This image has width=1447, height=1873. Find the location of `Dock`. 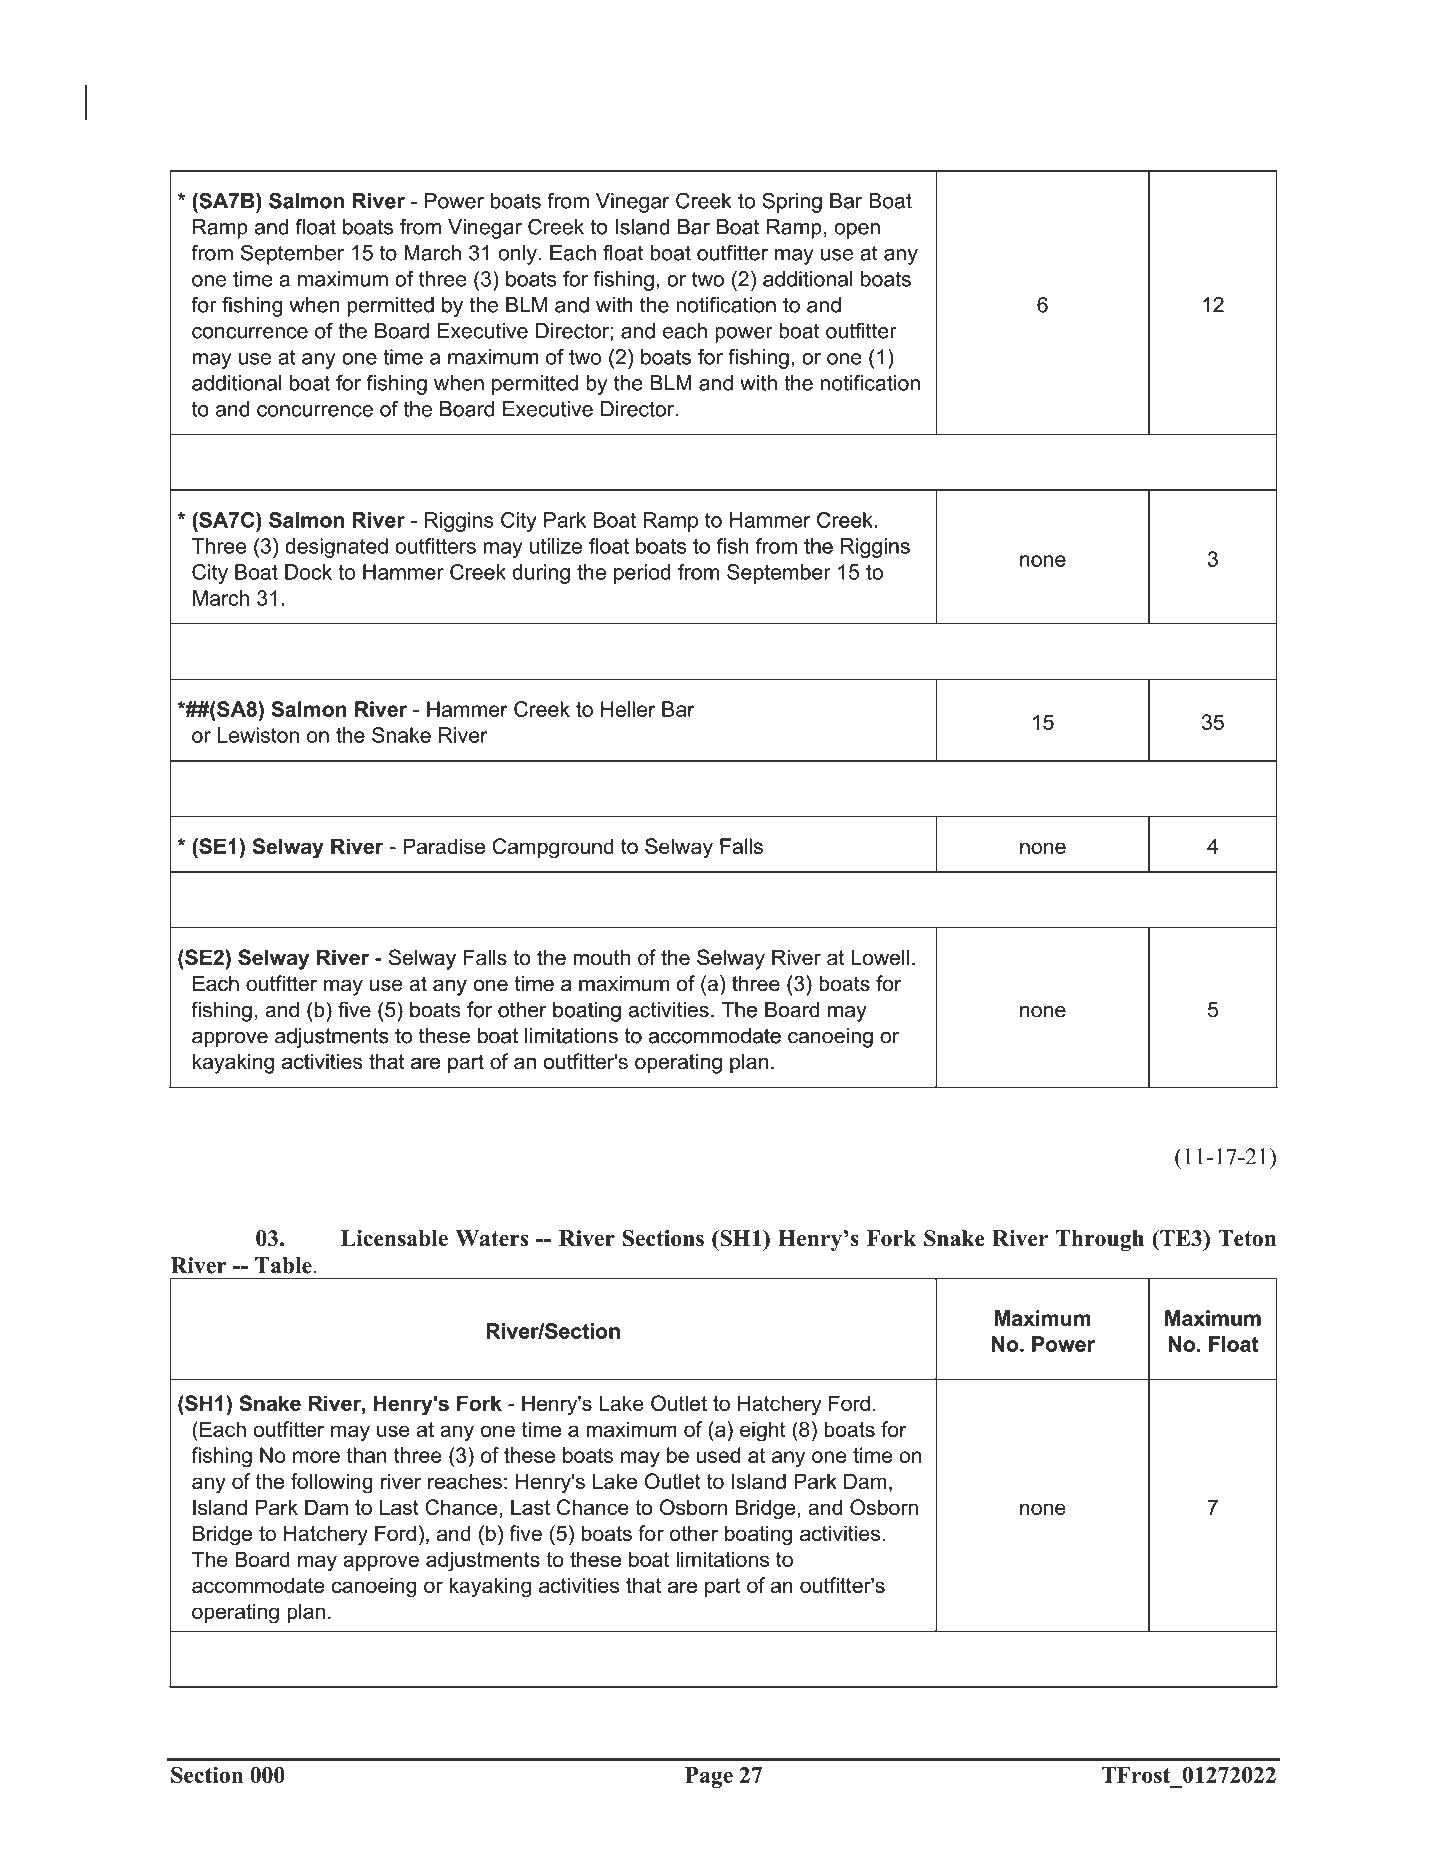

Dock is located at coordinates (308, 572).
